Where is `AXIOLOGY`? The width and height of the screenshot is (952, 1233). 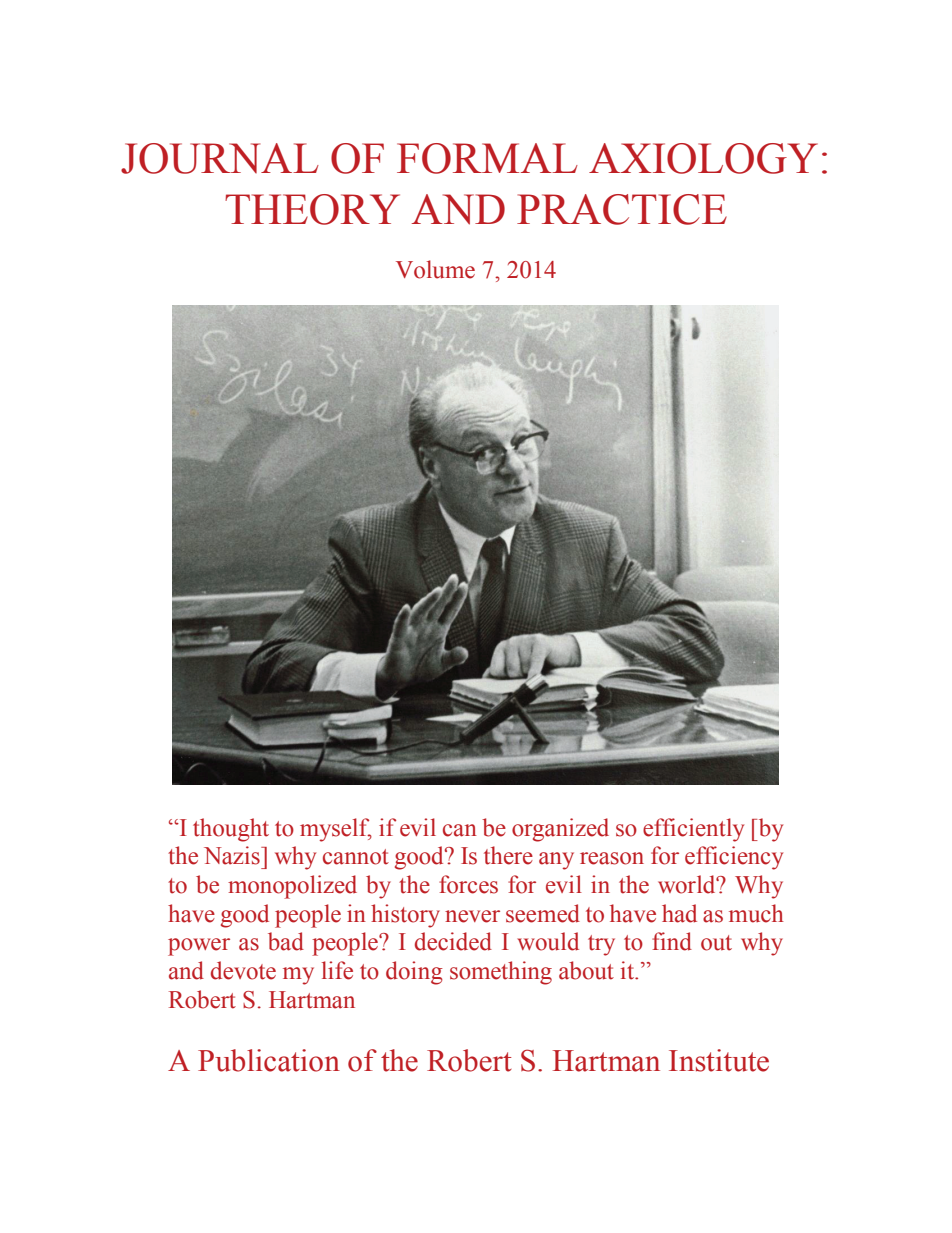 AXIOLOGY is located at coordinates (703, 158).
